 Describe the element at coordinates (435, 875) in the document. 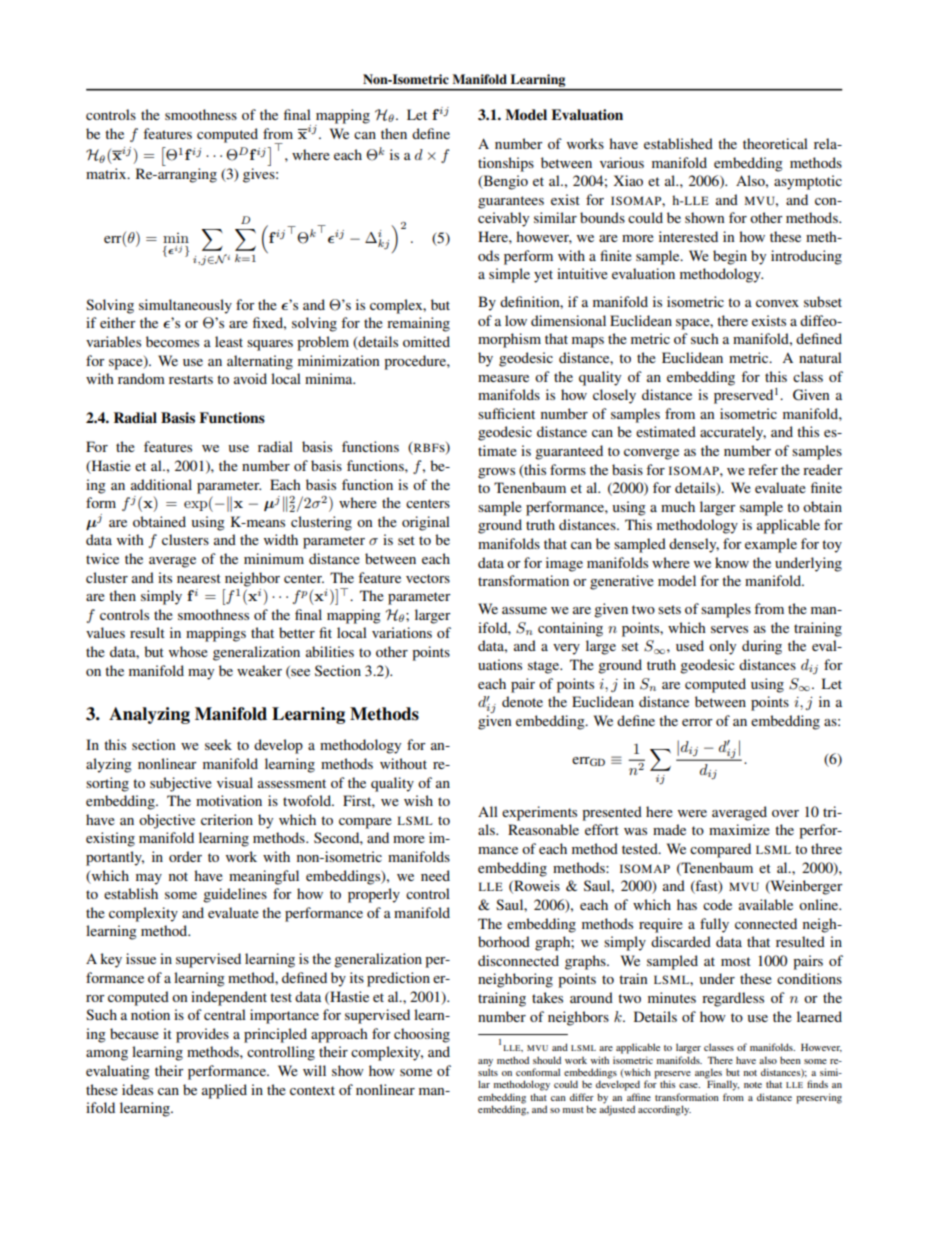

I see `need` at that location.
